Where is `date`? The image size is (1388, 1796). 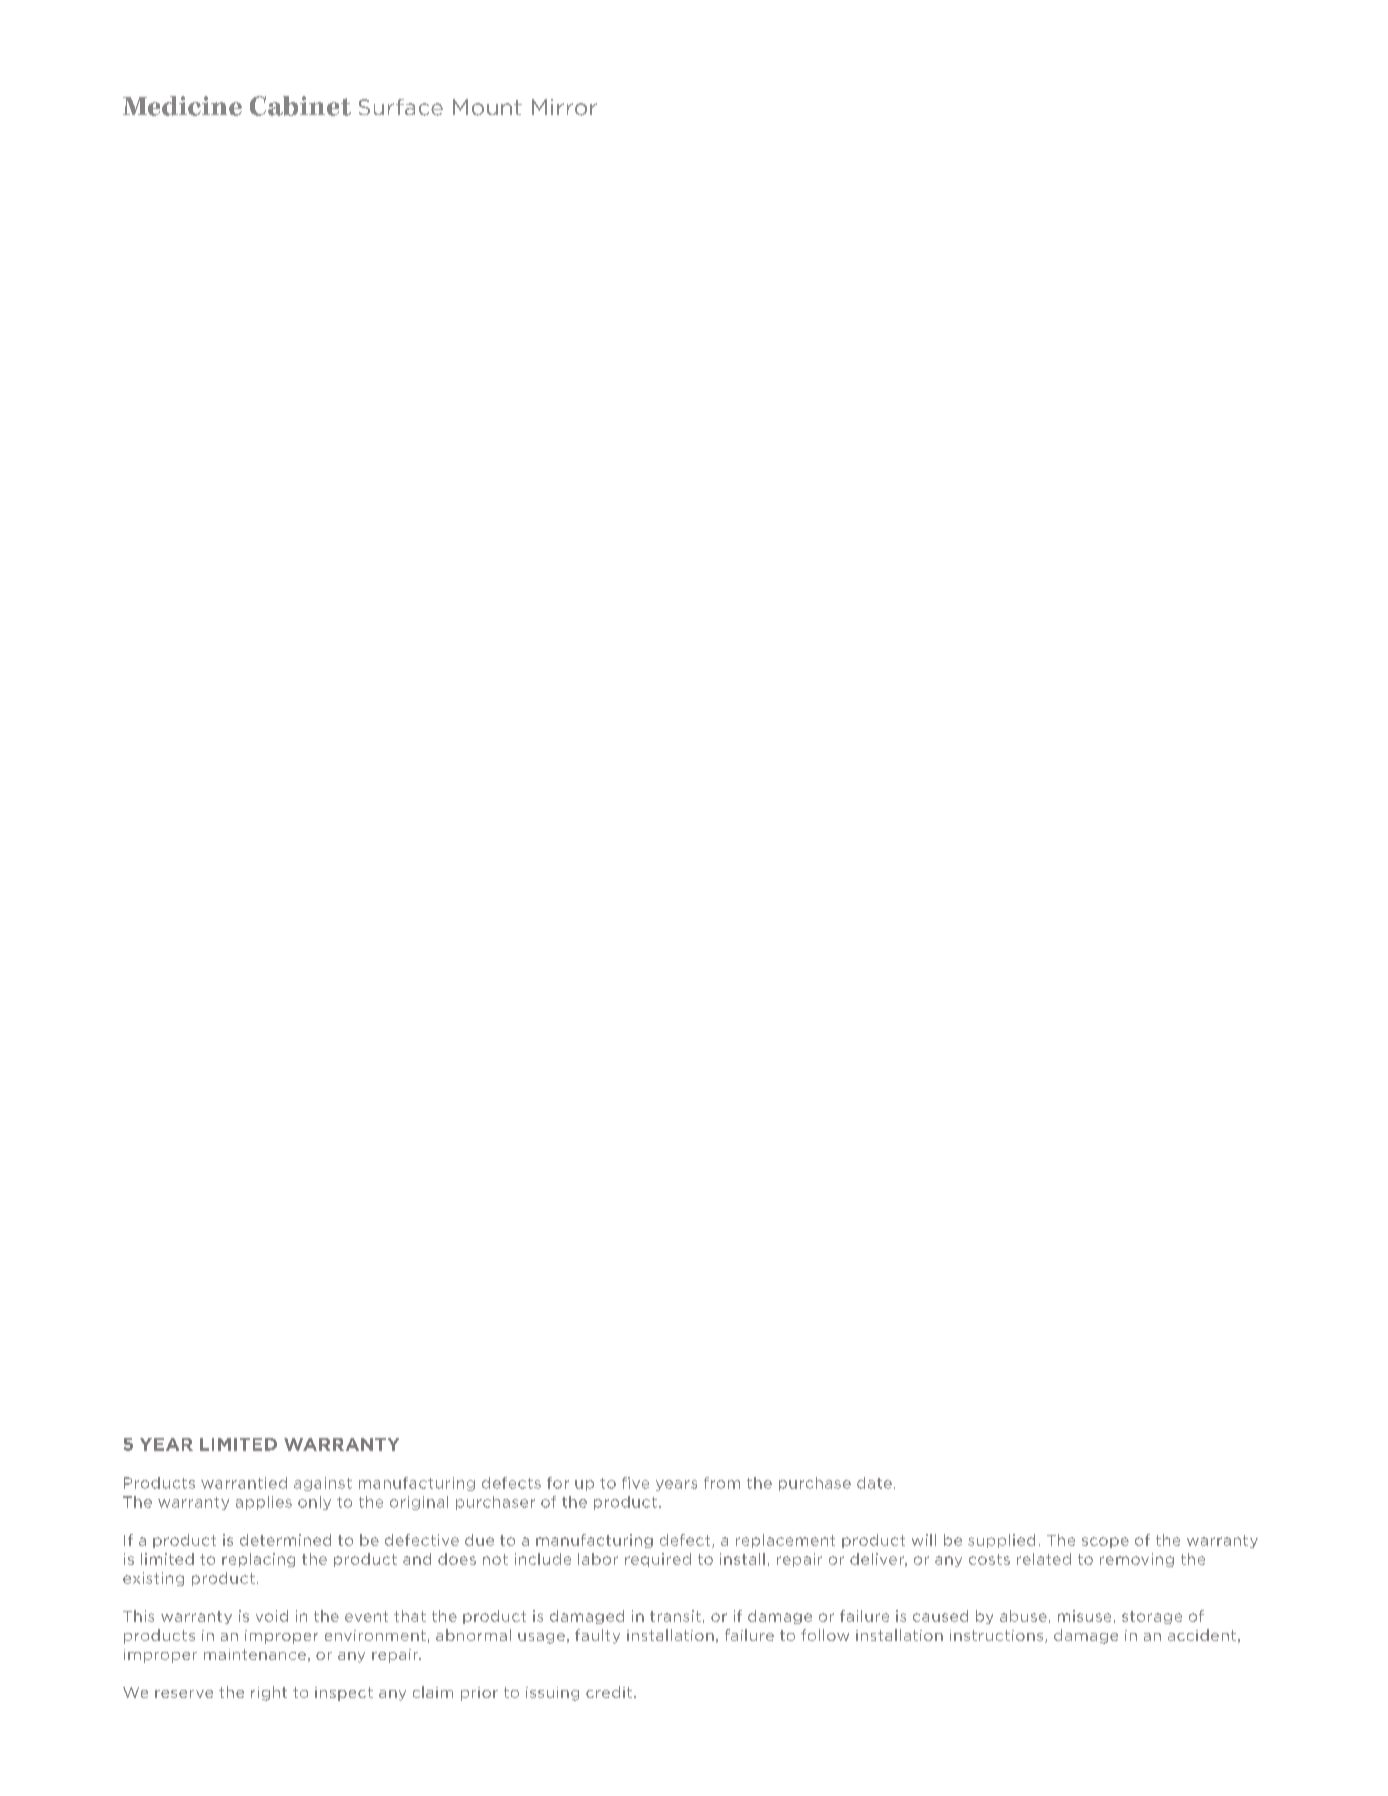
date is located at coordinates (874, 1483).
